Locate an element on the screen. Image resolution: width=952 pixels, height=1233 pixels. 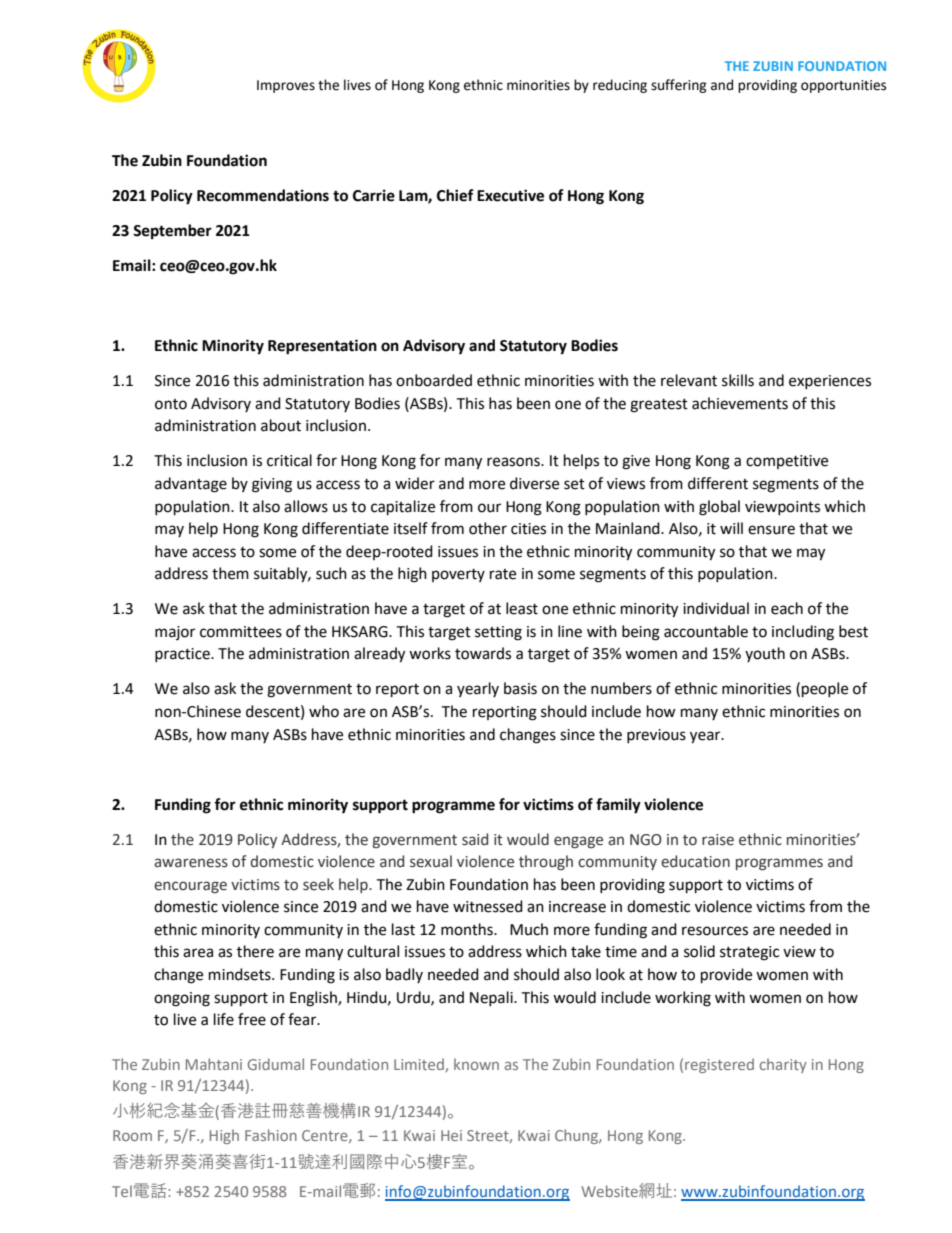
least is located at coordinates (522, 608).
